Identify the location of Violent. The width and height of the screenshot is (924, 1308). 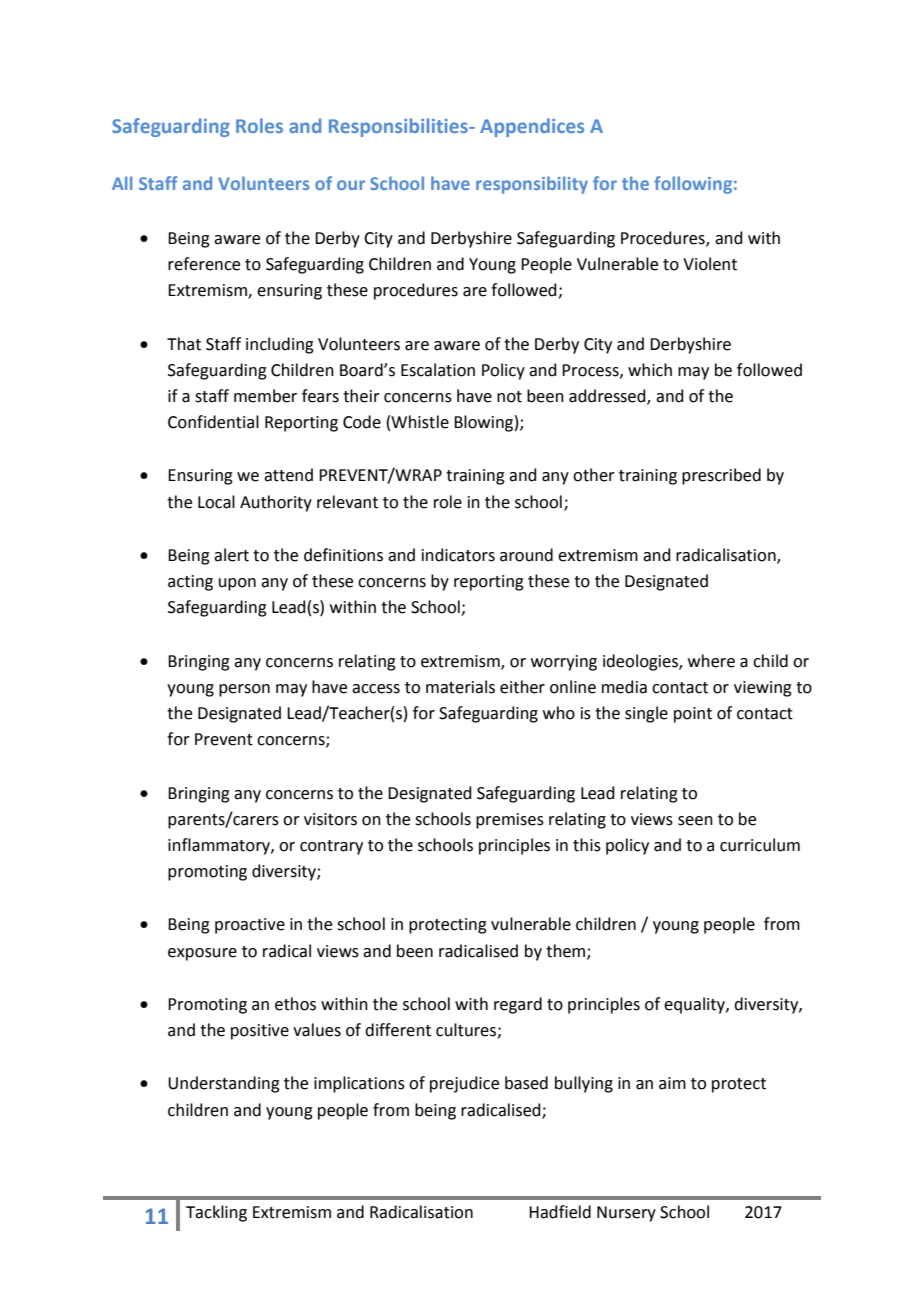
(710, 264).
